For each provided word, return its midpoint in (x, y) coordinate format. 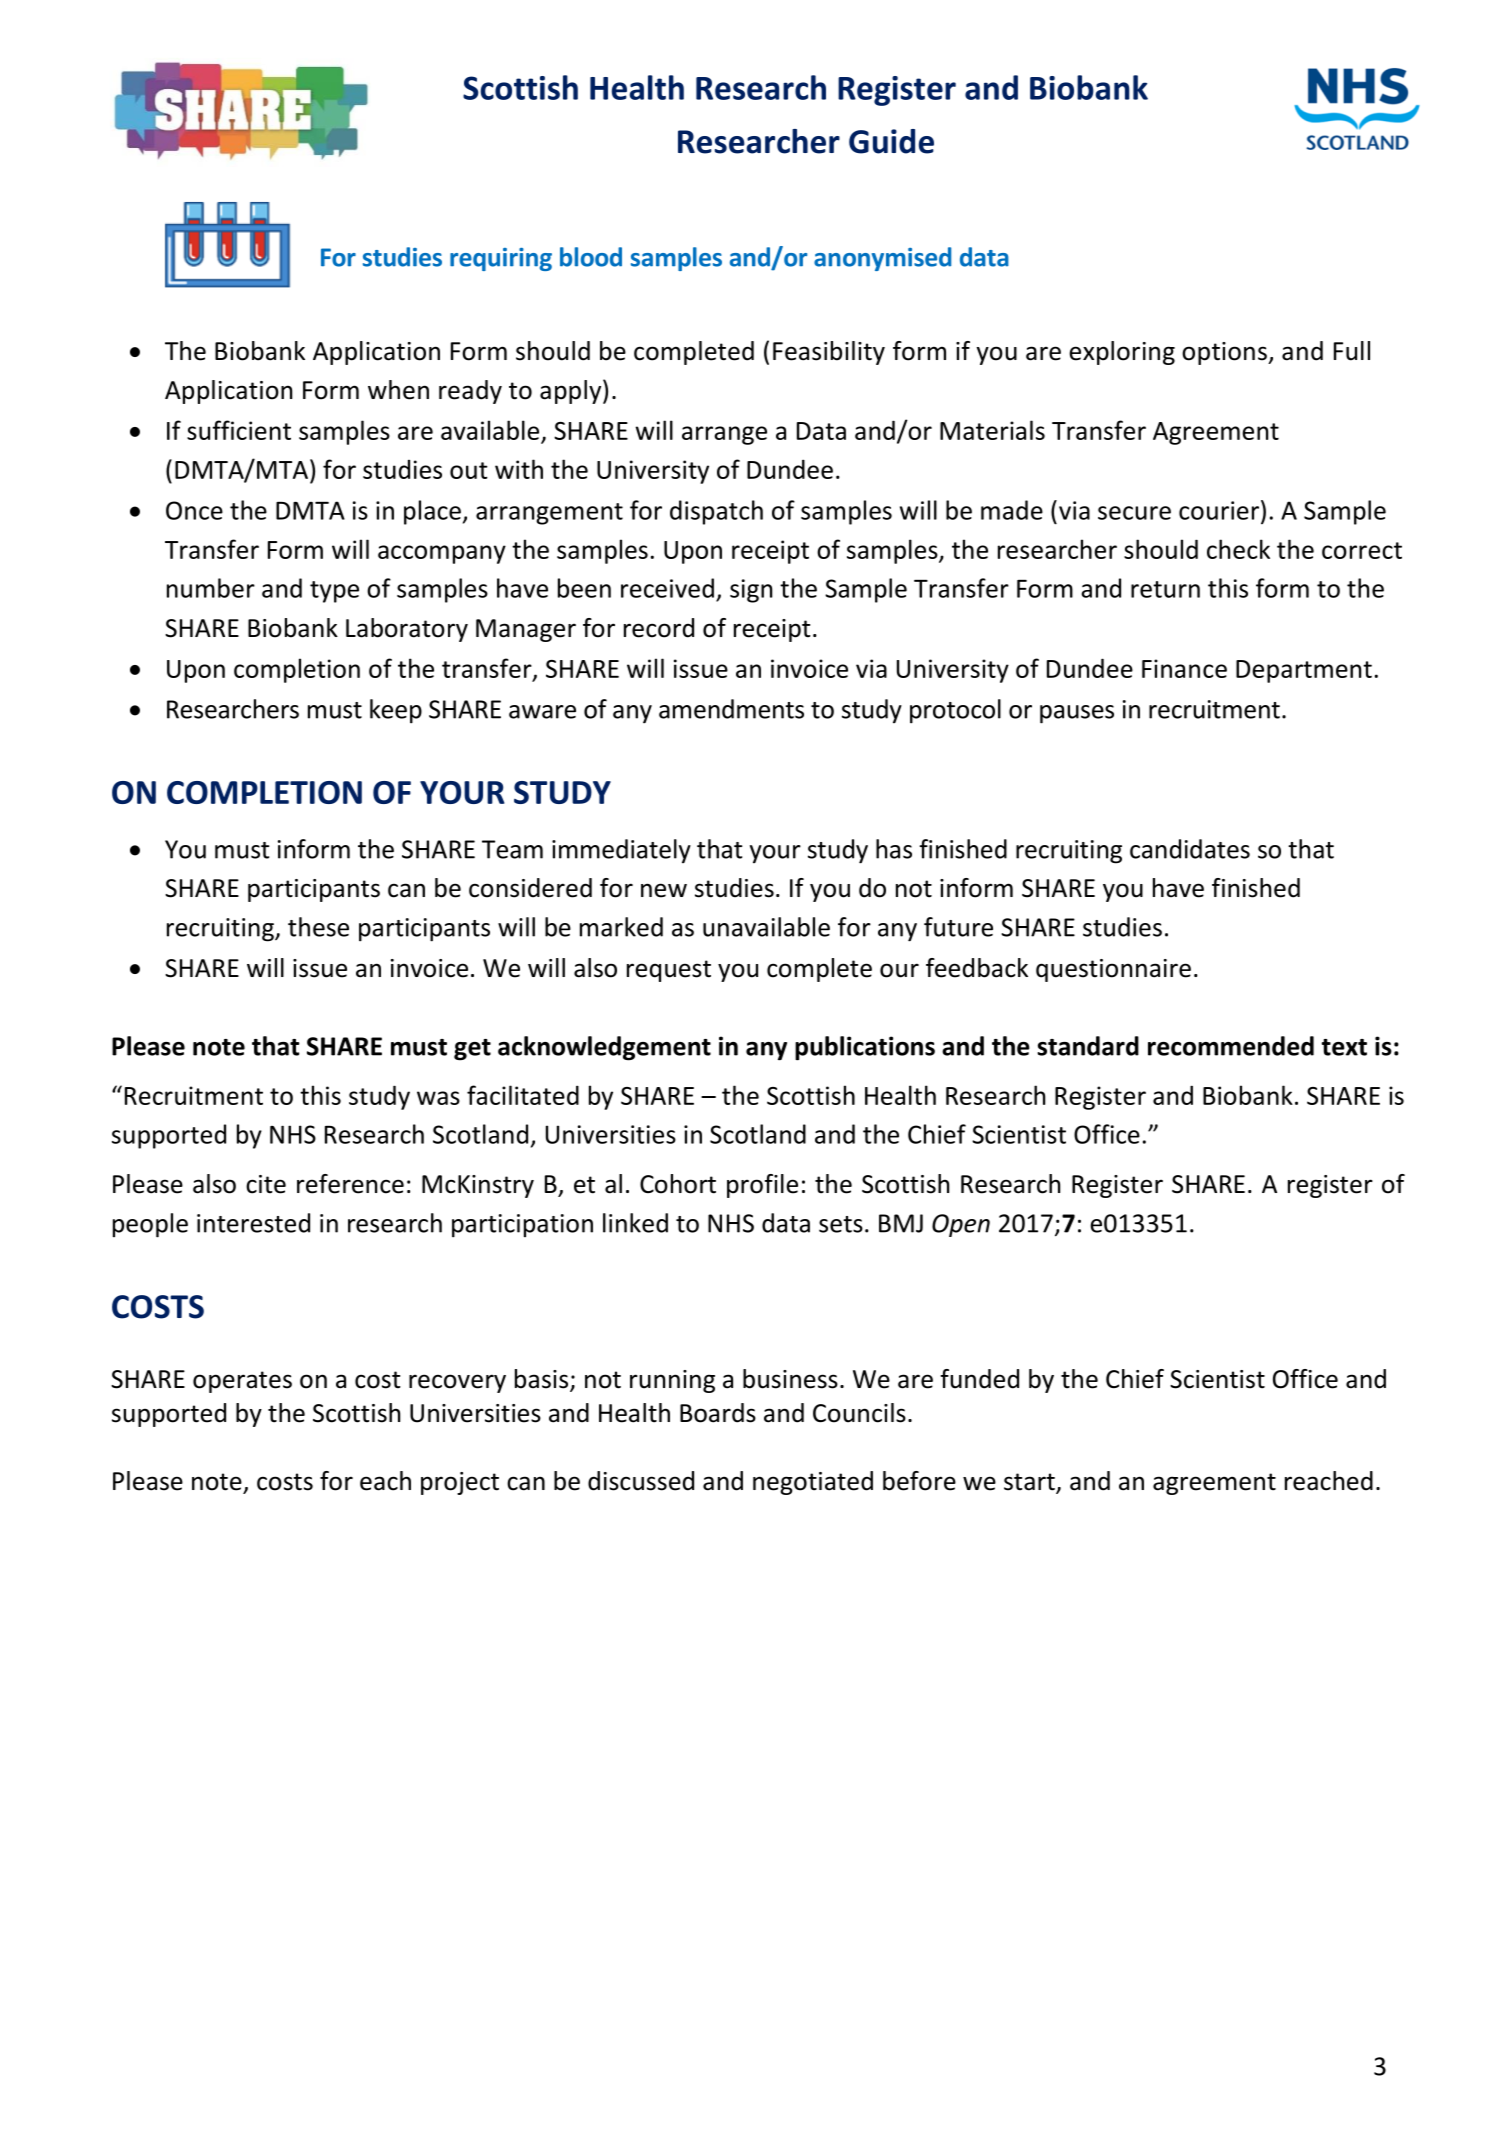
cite (266, 1184)
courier (1220, 510)
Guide (891, 141)
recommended (1231, 1046)
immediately (621, 851)
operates (242, 1382)
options (1225, 353)
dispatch (716, 512)
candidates (1190, 849)
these (318, 927)
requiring (501, 259)
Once (194, 510)
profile (762, 1186)
